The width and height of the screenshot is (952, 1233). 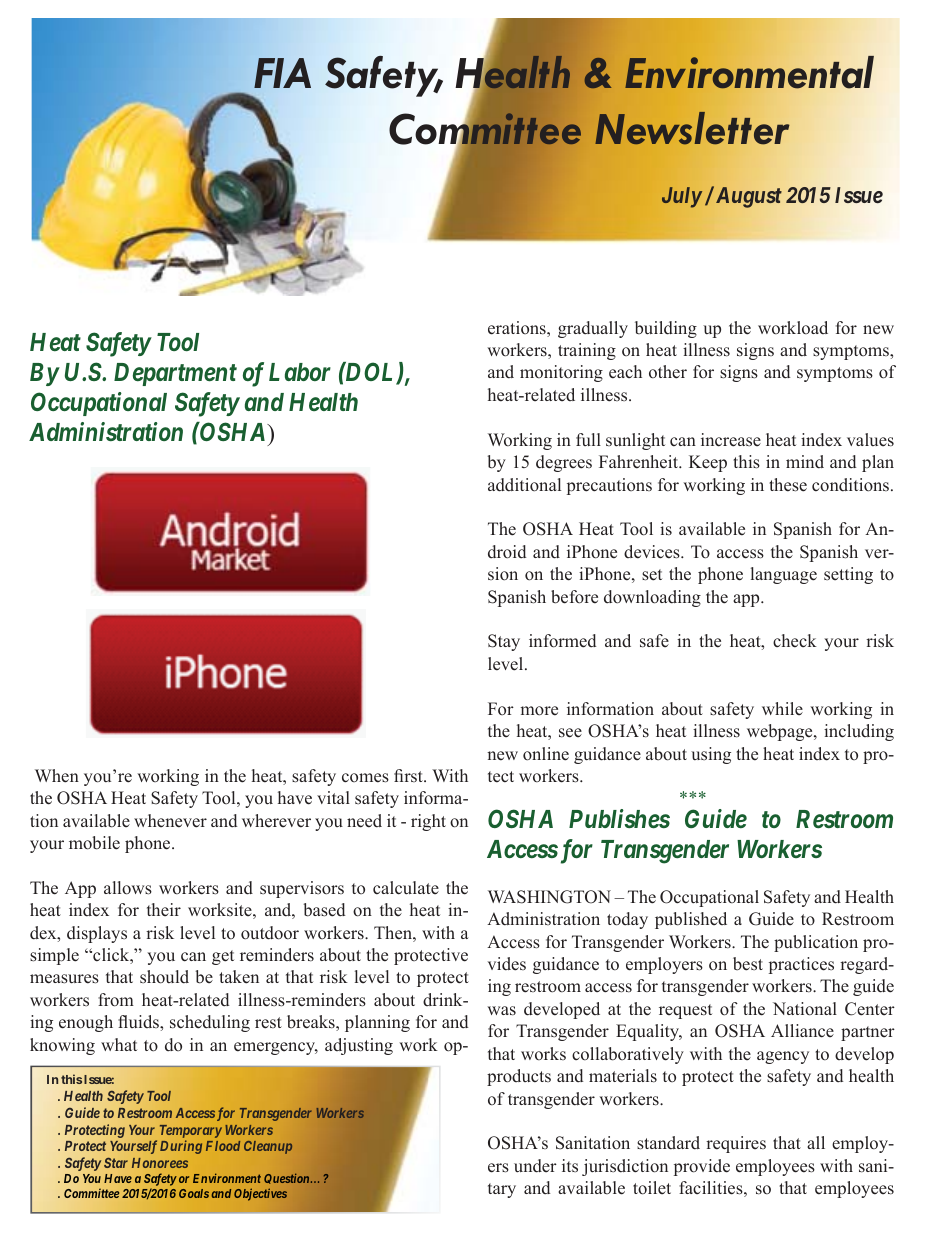 What do you see at coordinates (164, 910) in the screenshot?
I see `their` at bounding box center [164, 910].
